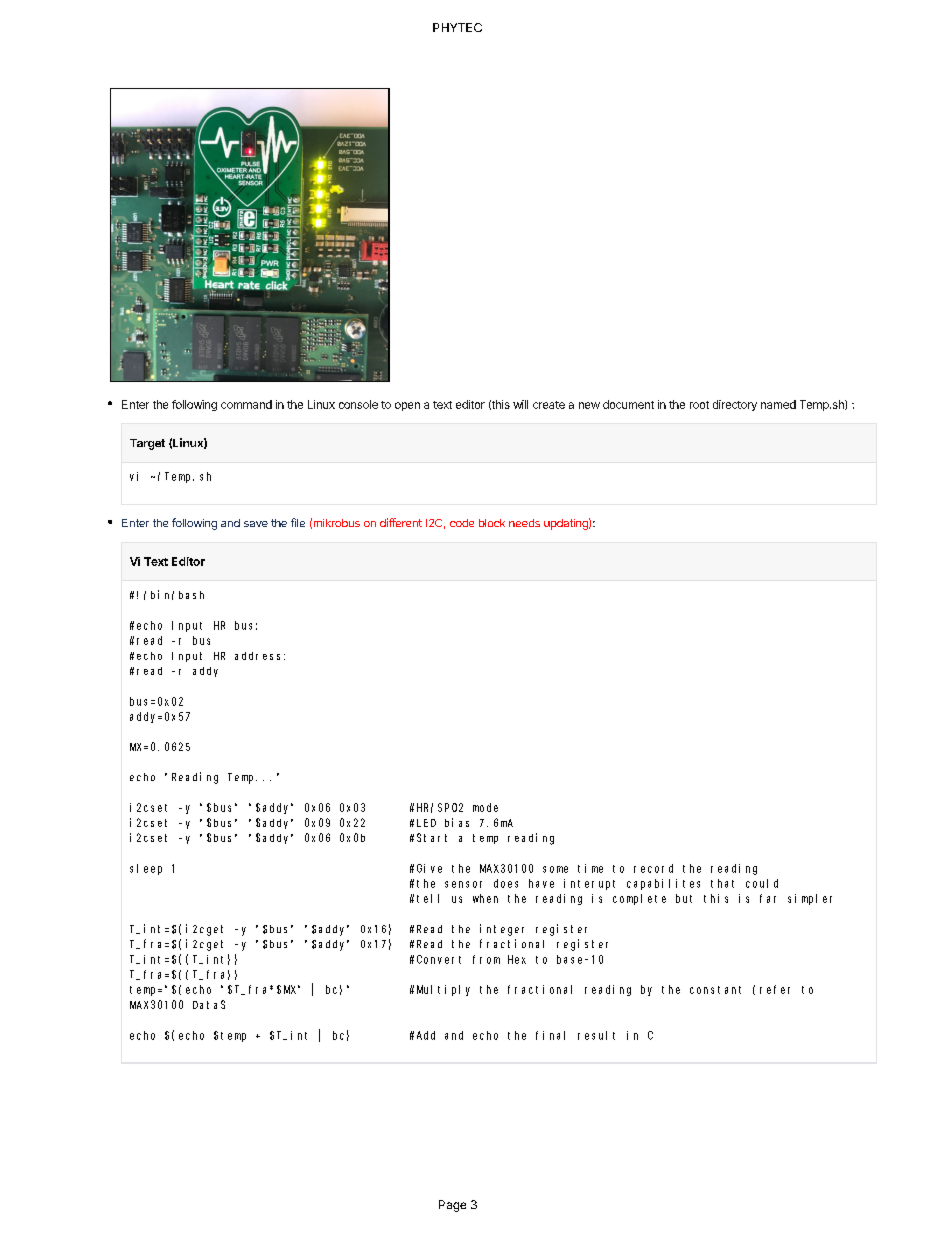  What do you see at coordinates (699, 405) in the screenshot?
I see `root` at bounding box center [699, 405].
